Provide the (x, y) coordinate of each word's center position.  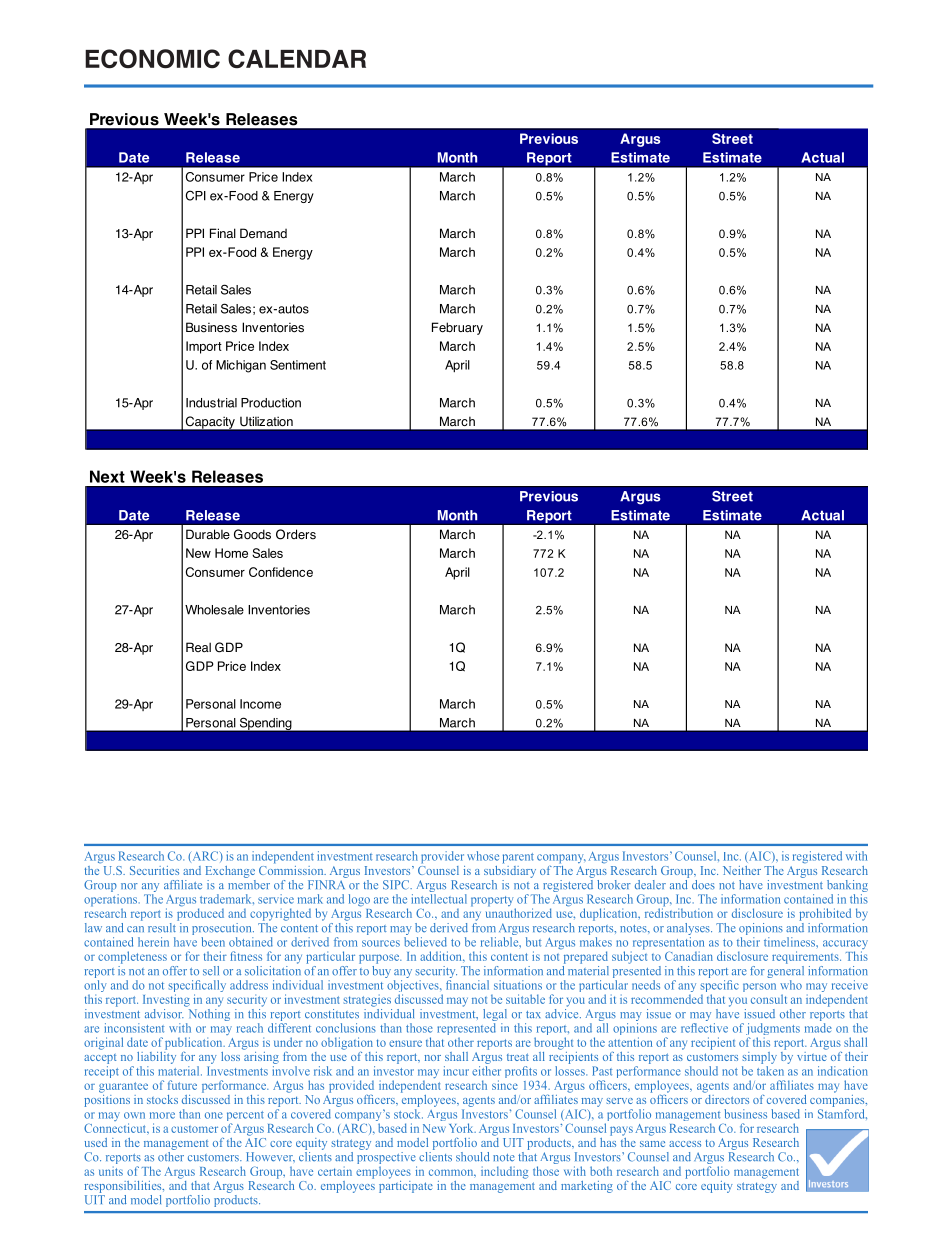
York (462, 1128)
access (685, 1144)
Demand (263, 233)
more (162, 1115)
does (703, 885)
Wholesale (214, 610)
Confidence (281, 572)
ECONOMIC (152, 59)
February (457, 328)
